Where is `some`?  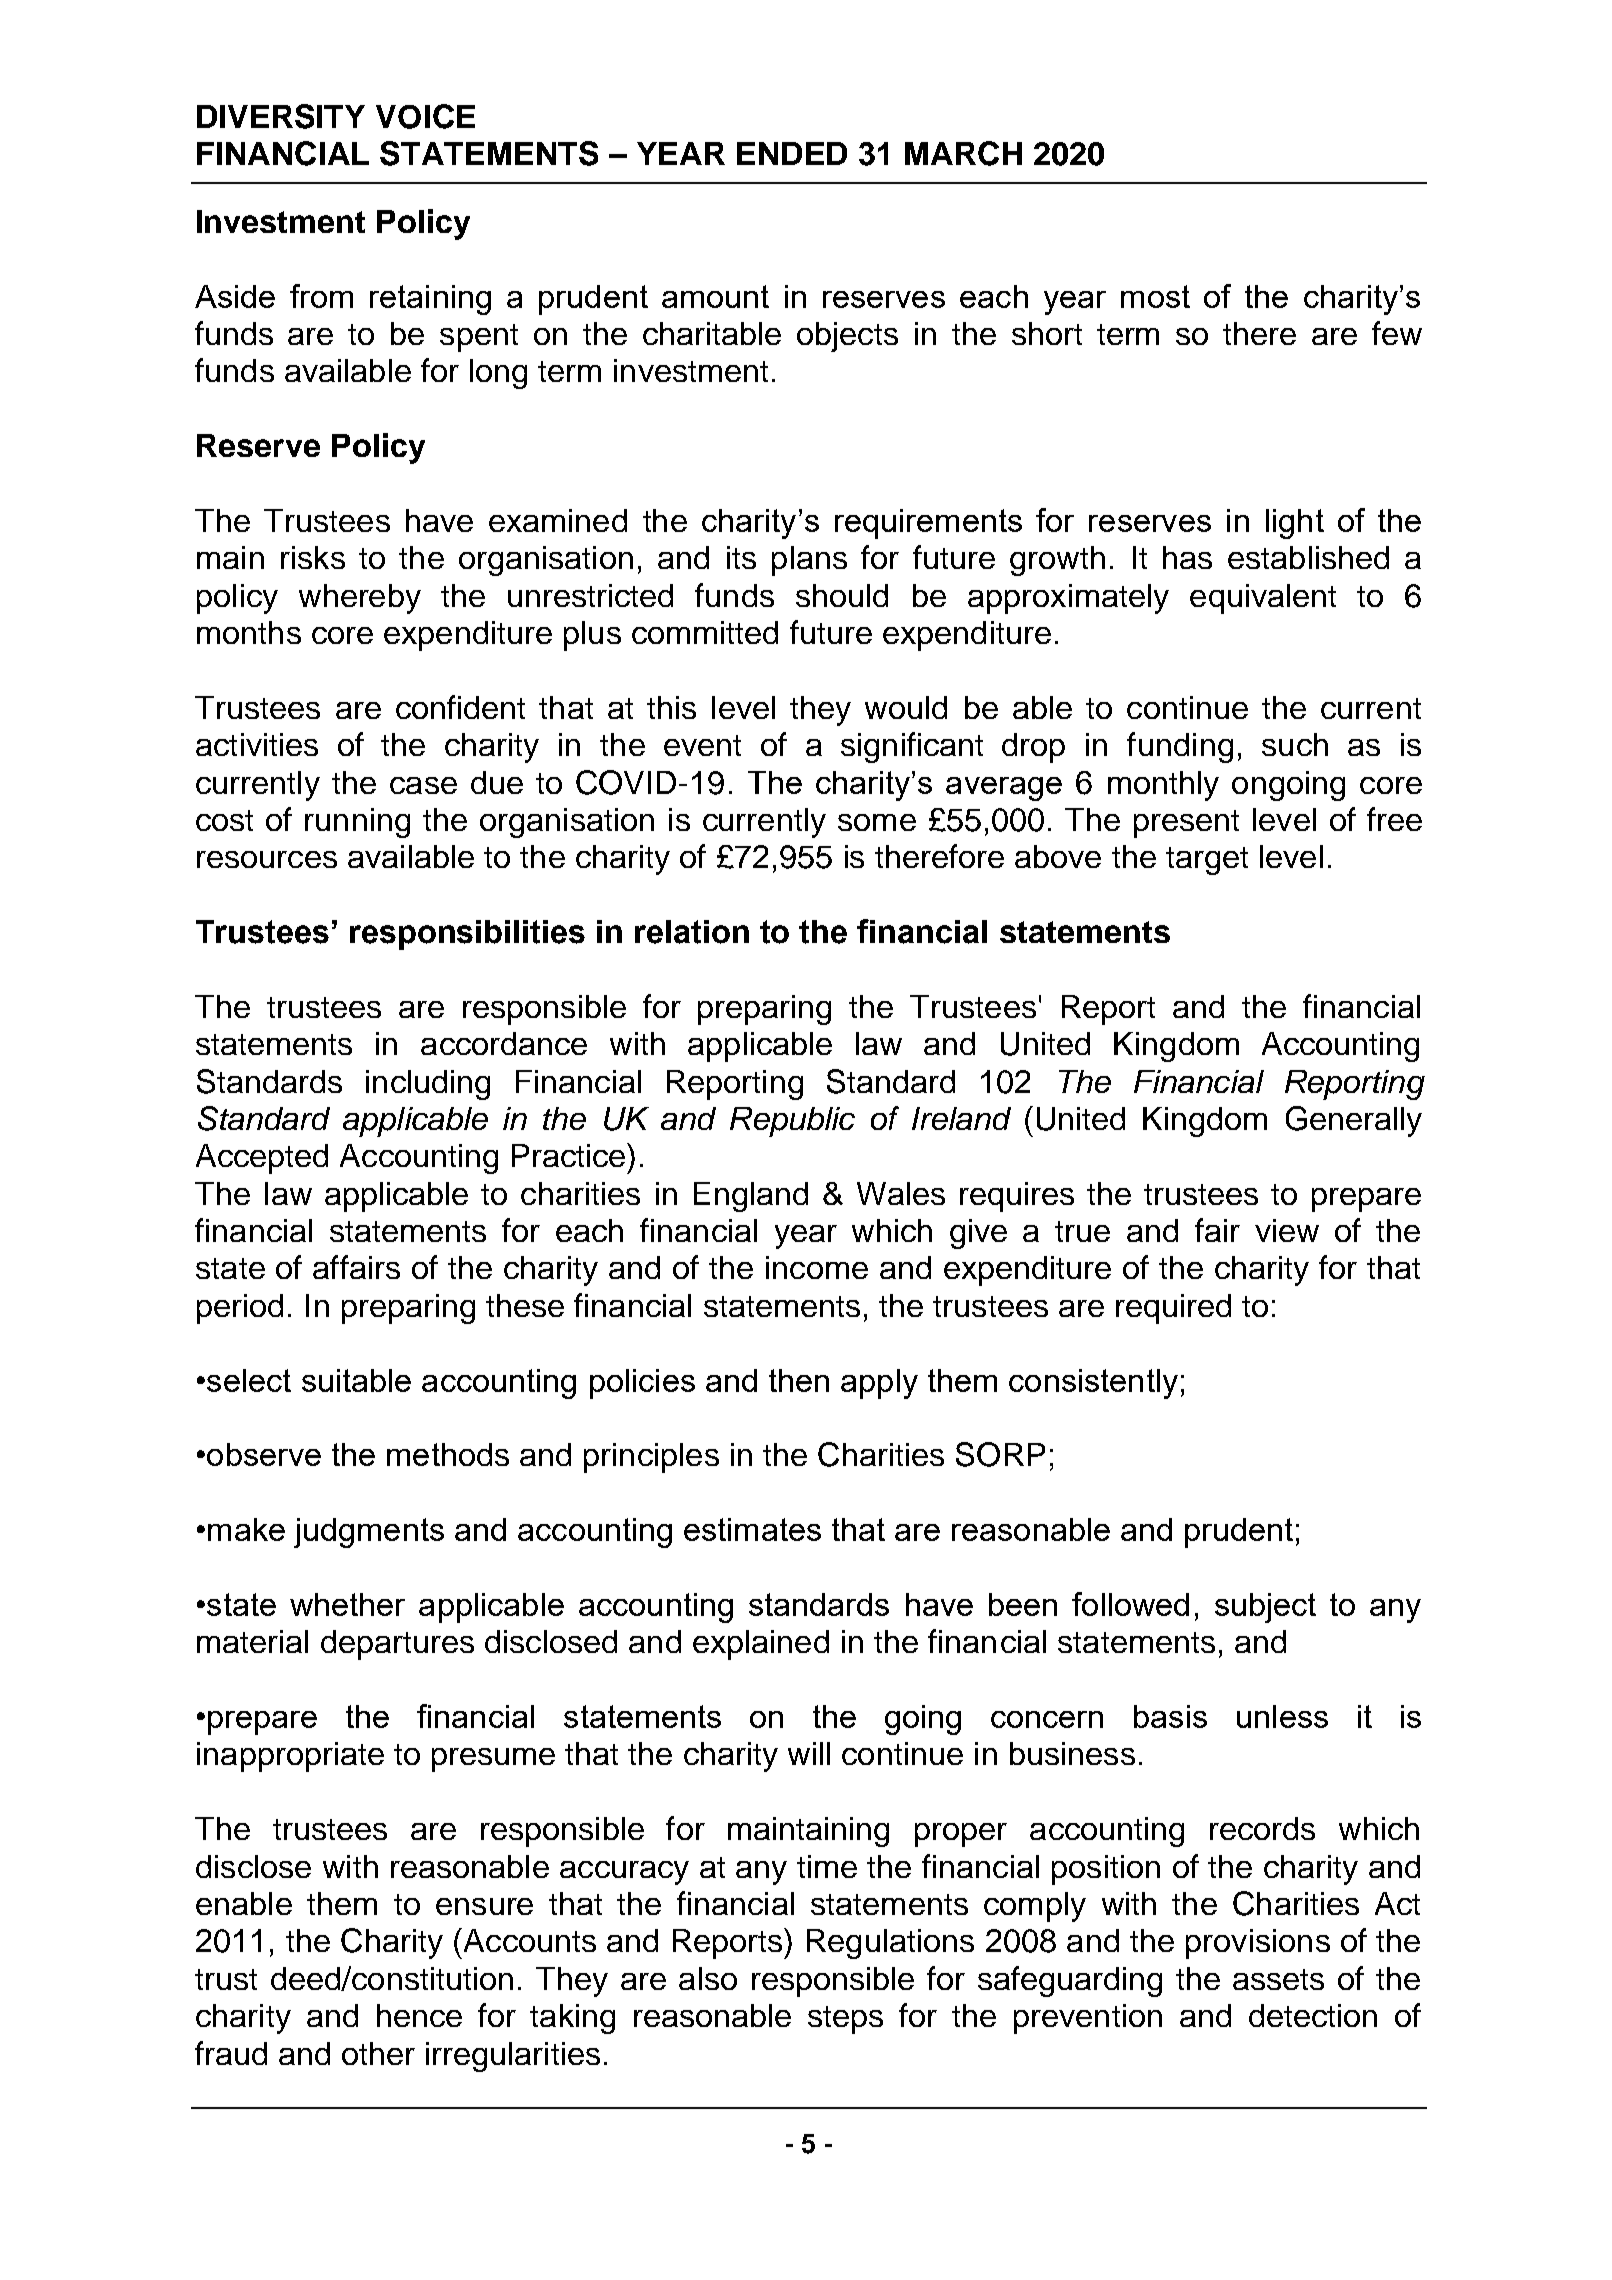 some is located at coordinates (877, 822).
